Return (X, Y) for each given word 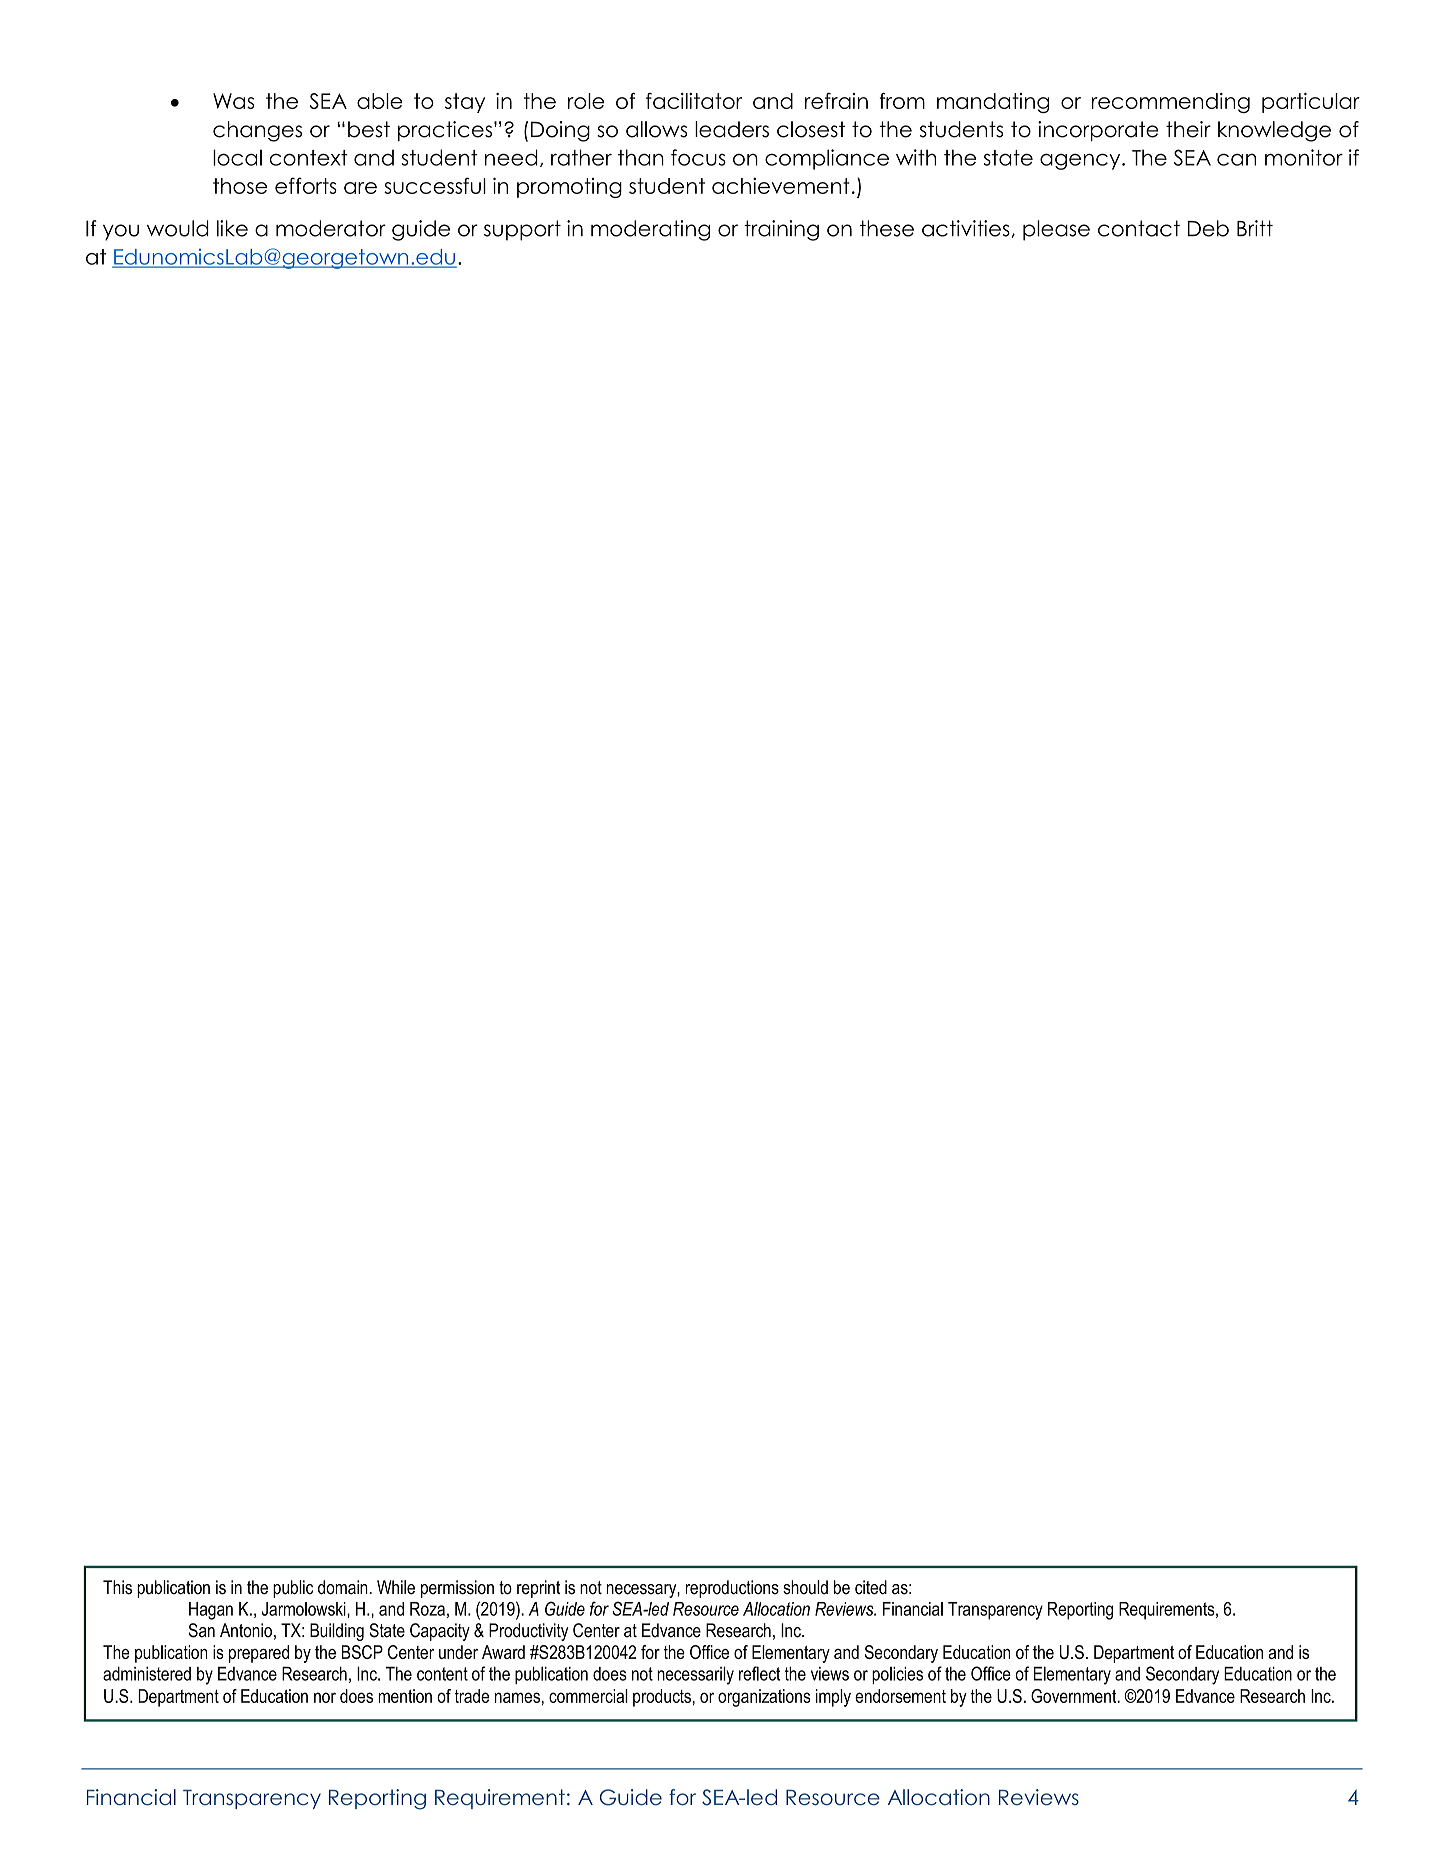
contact (1139, 228)
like (232, 228)
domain (344, 1587)
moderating (650, 230)
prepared (259, 1654)
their (1188, 129)
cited (871, 1587)
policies (897, 1675)
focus (698, 157)
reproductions (732, 1589)
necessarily (695, 1675)
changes (257, 131)
